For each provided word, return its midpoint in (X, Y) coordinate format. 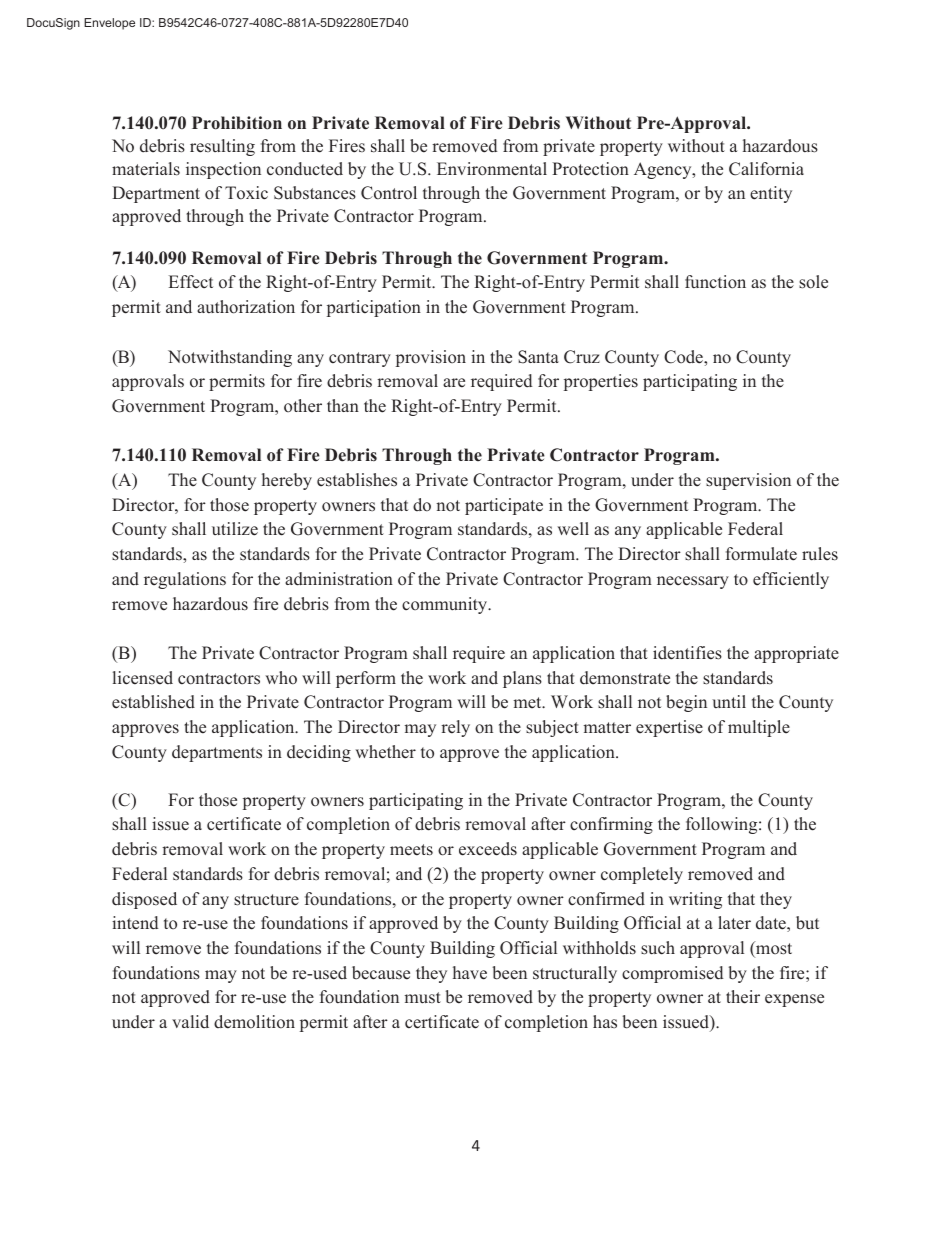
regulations (185, 580)
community (446, 605)
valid (190, 1021)
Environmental (492, 169)
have (470, 973)
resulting (222, 147)
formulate (761, 554)
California (766, 169)
